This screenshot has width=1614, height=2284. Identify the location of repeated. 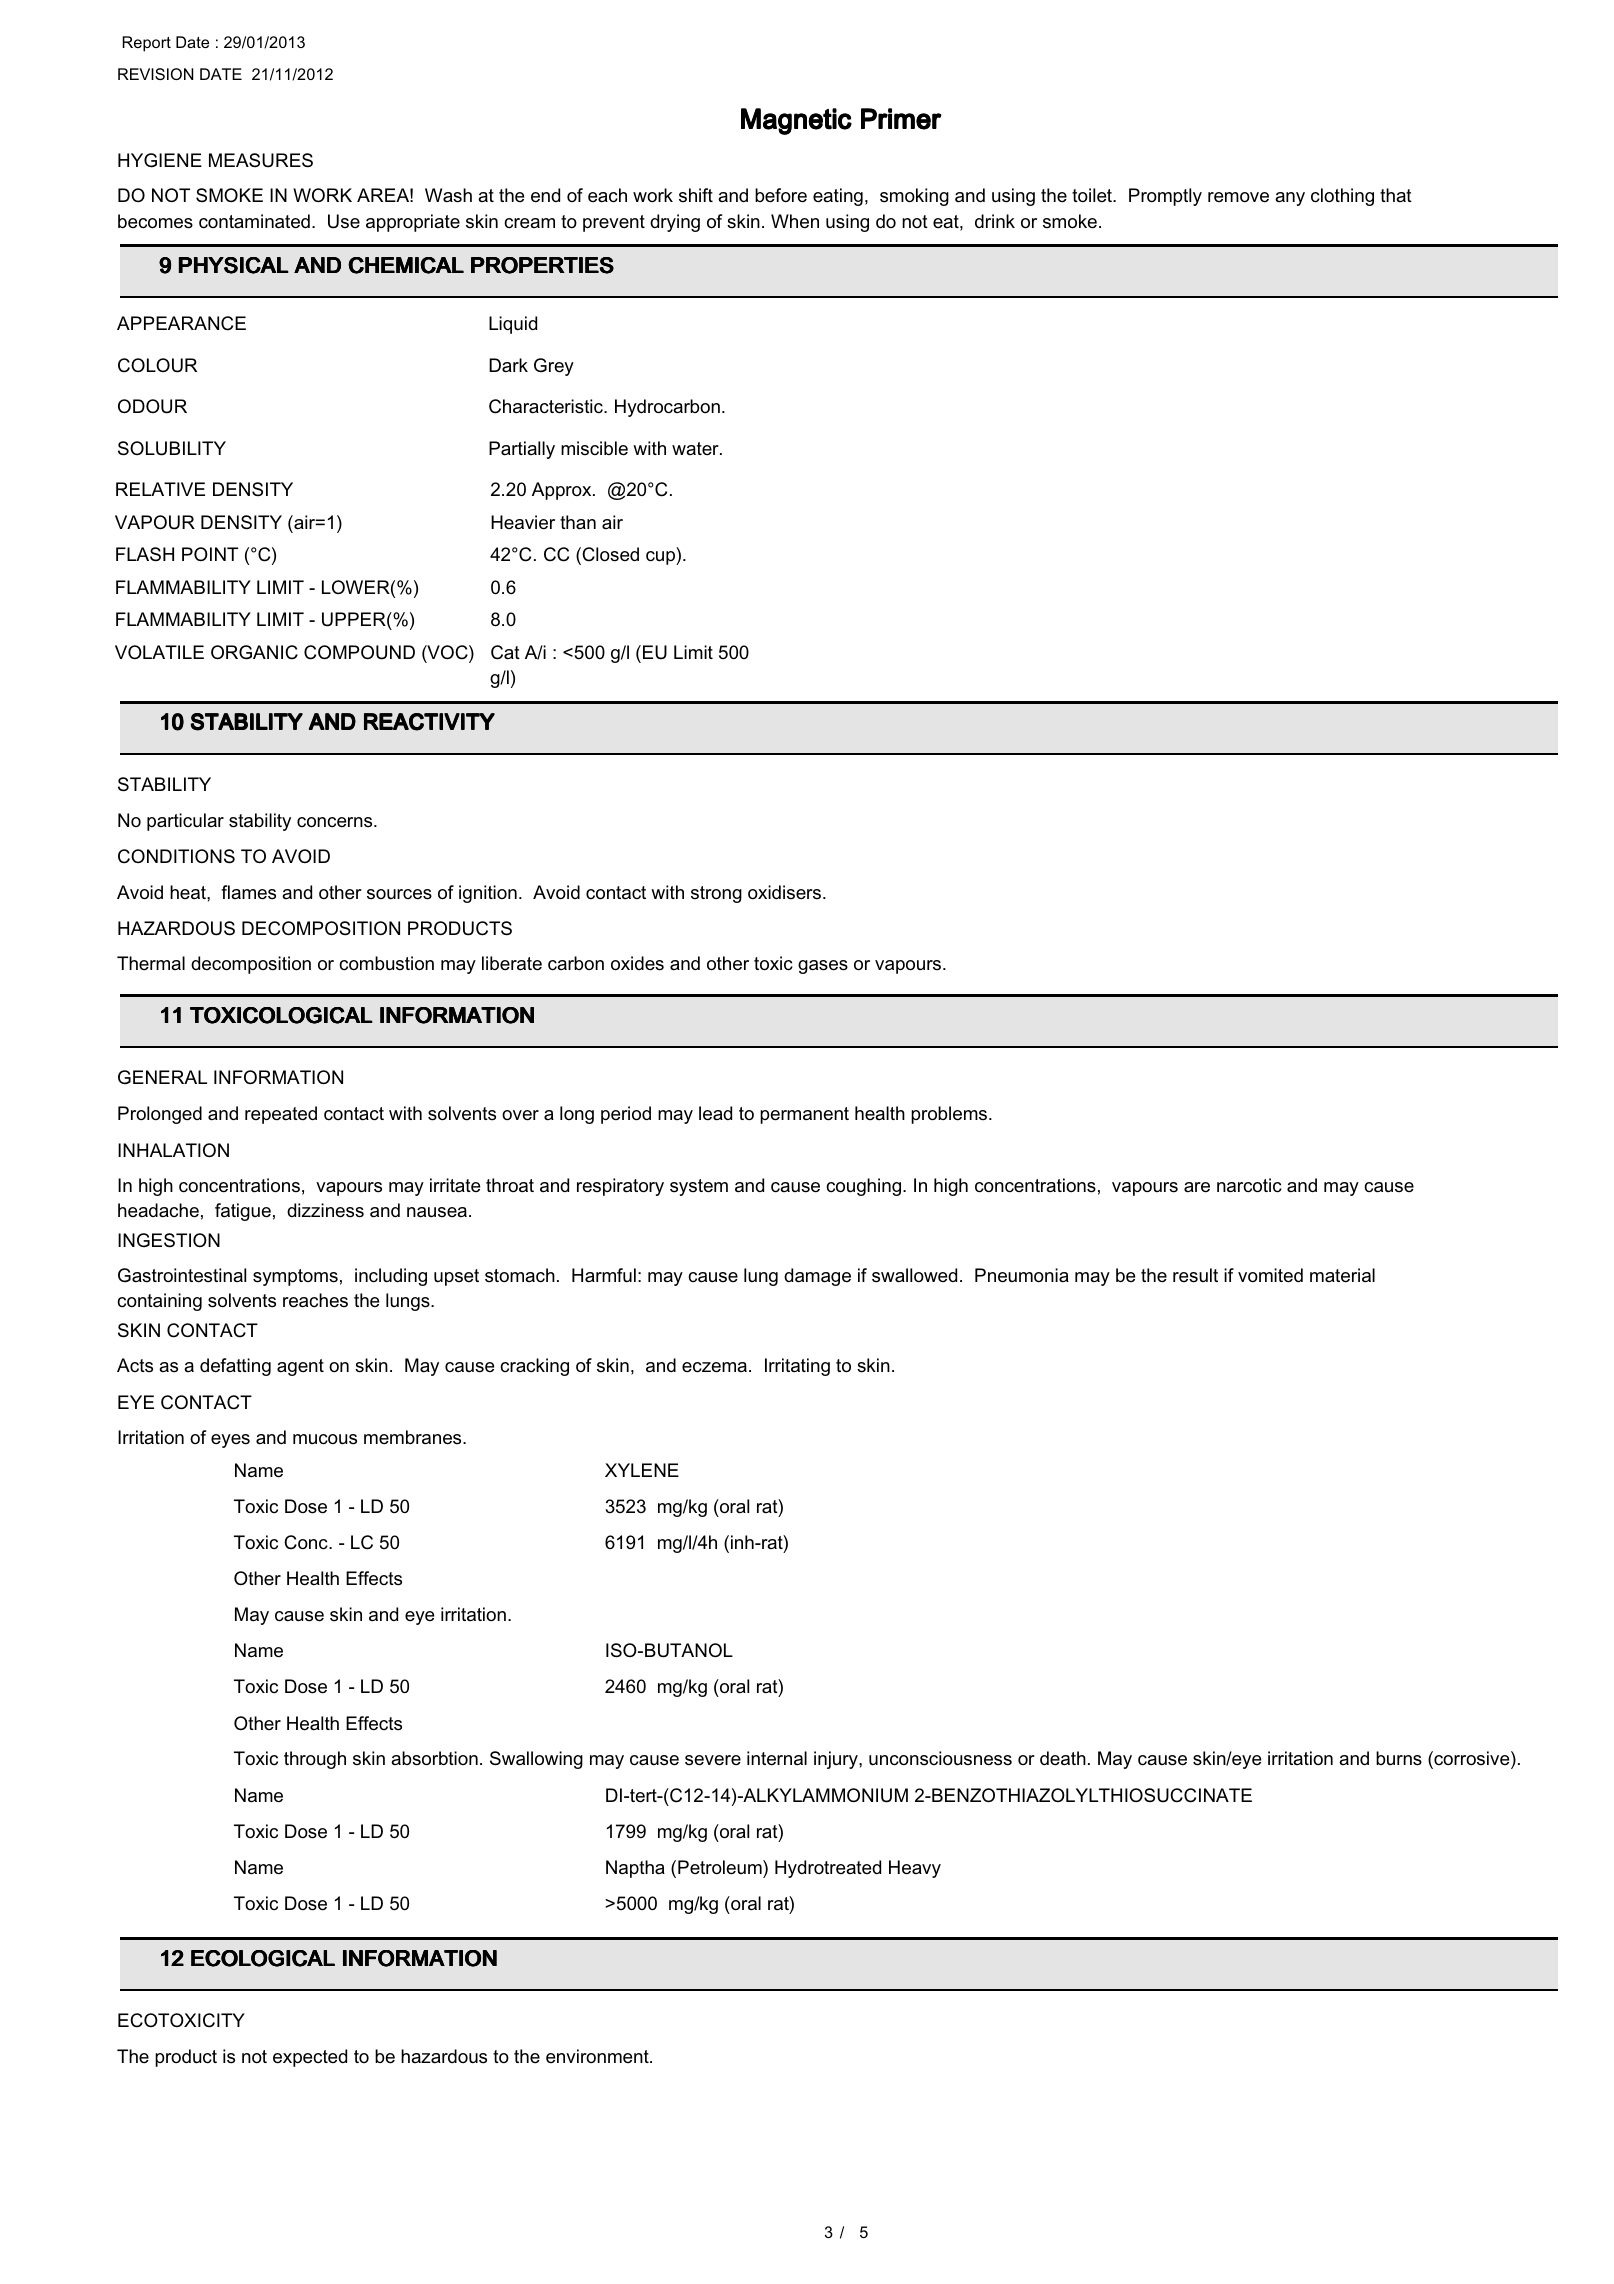
(281, 1115).
